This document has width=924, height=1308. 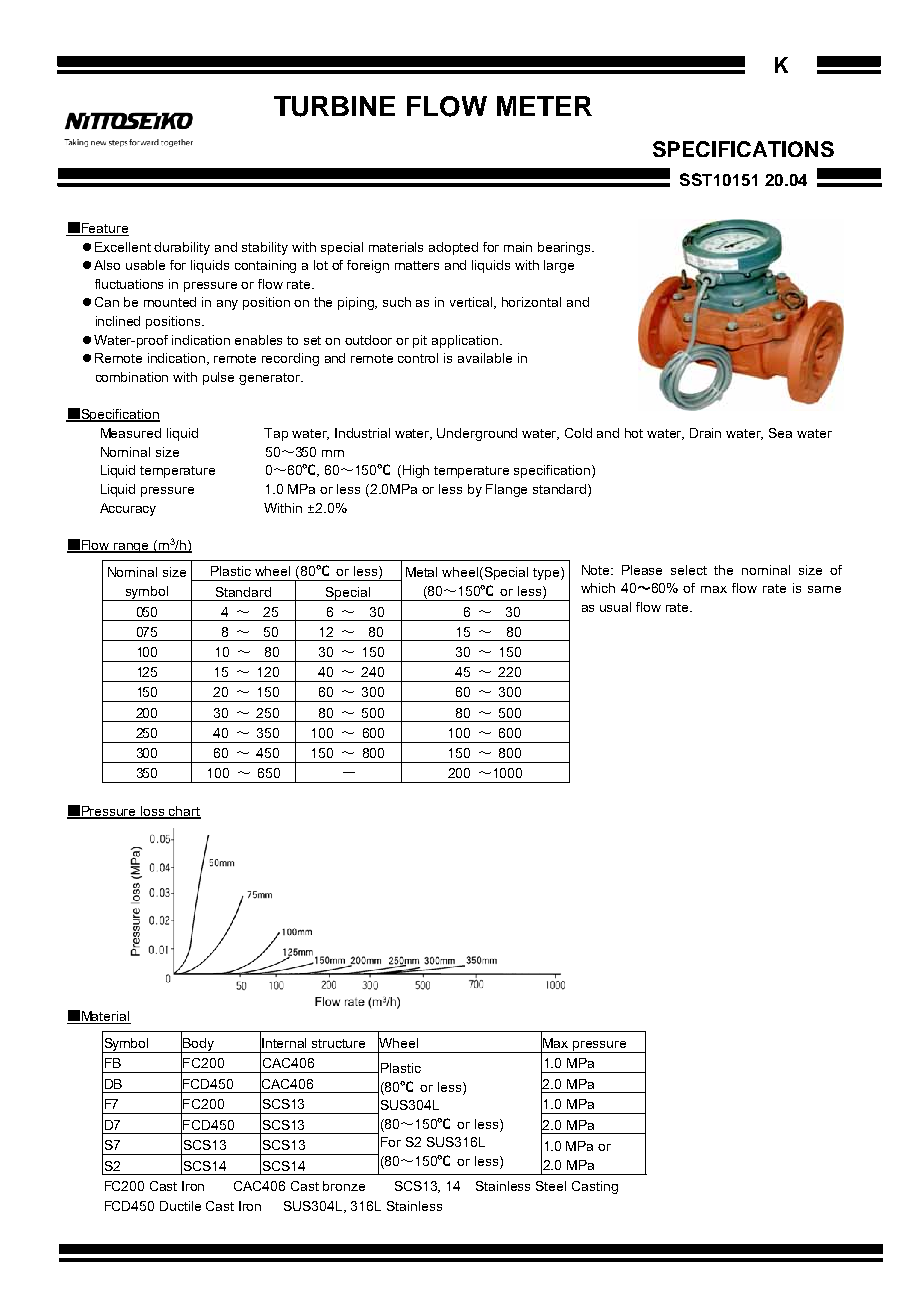 I want to click on durability, so click(x=182, y=248).
